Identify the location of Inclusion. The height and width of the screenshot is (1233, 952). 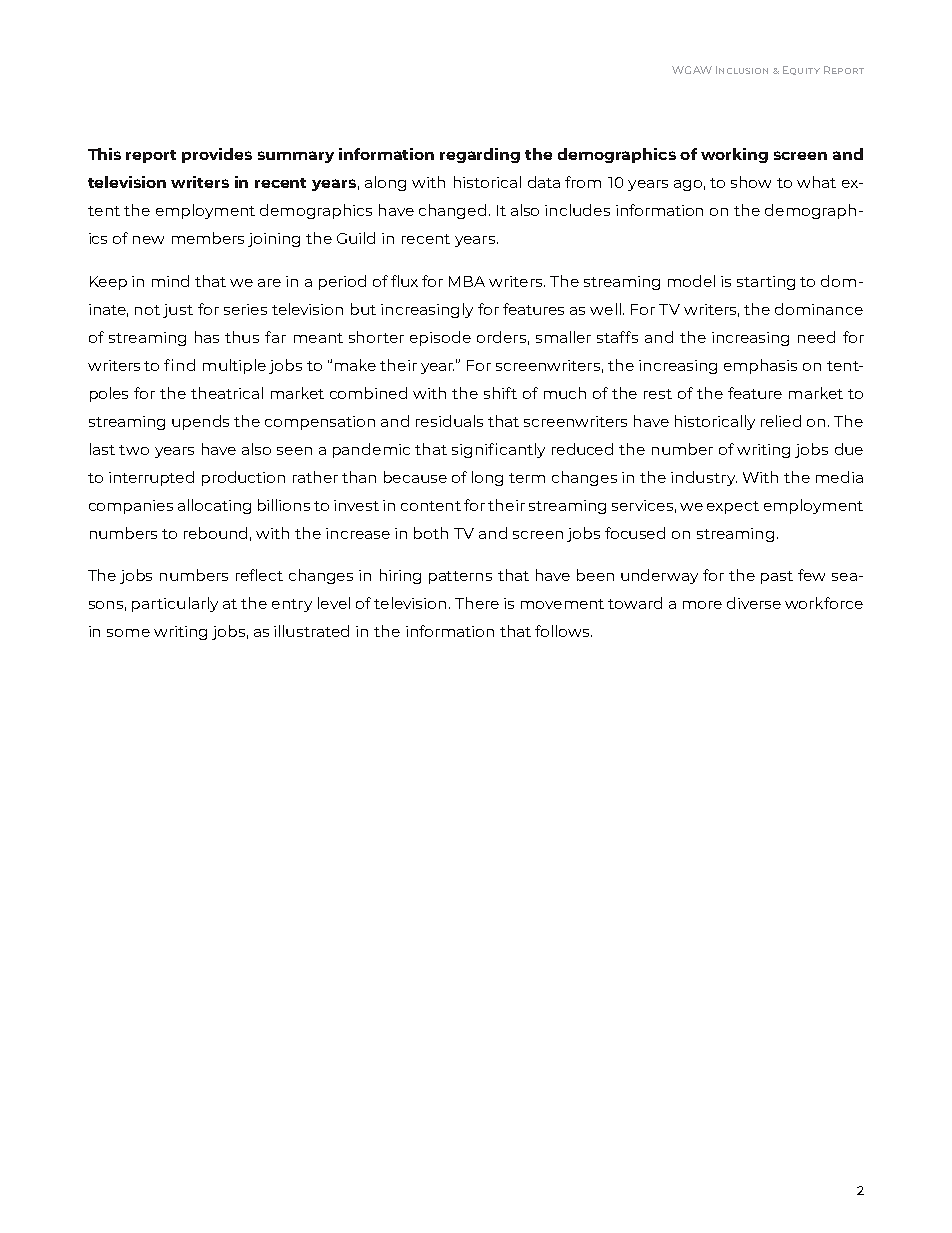
(742, 70).
